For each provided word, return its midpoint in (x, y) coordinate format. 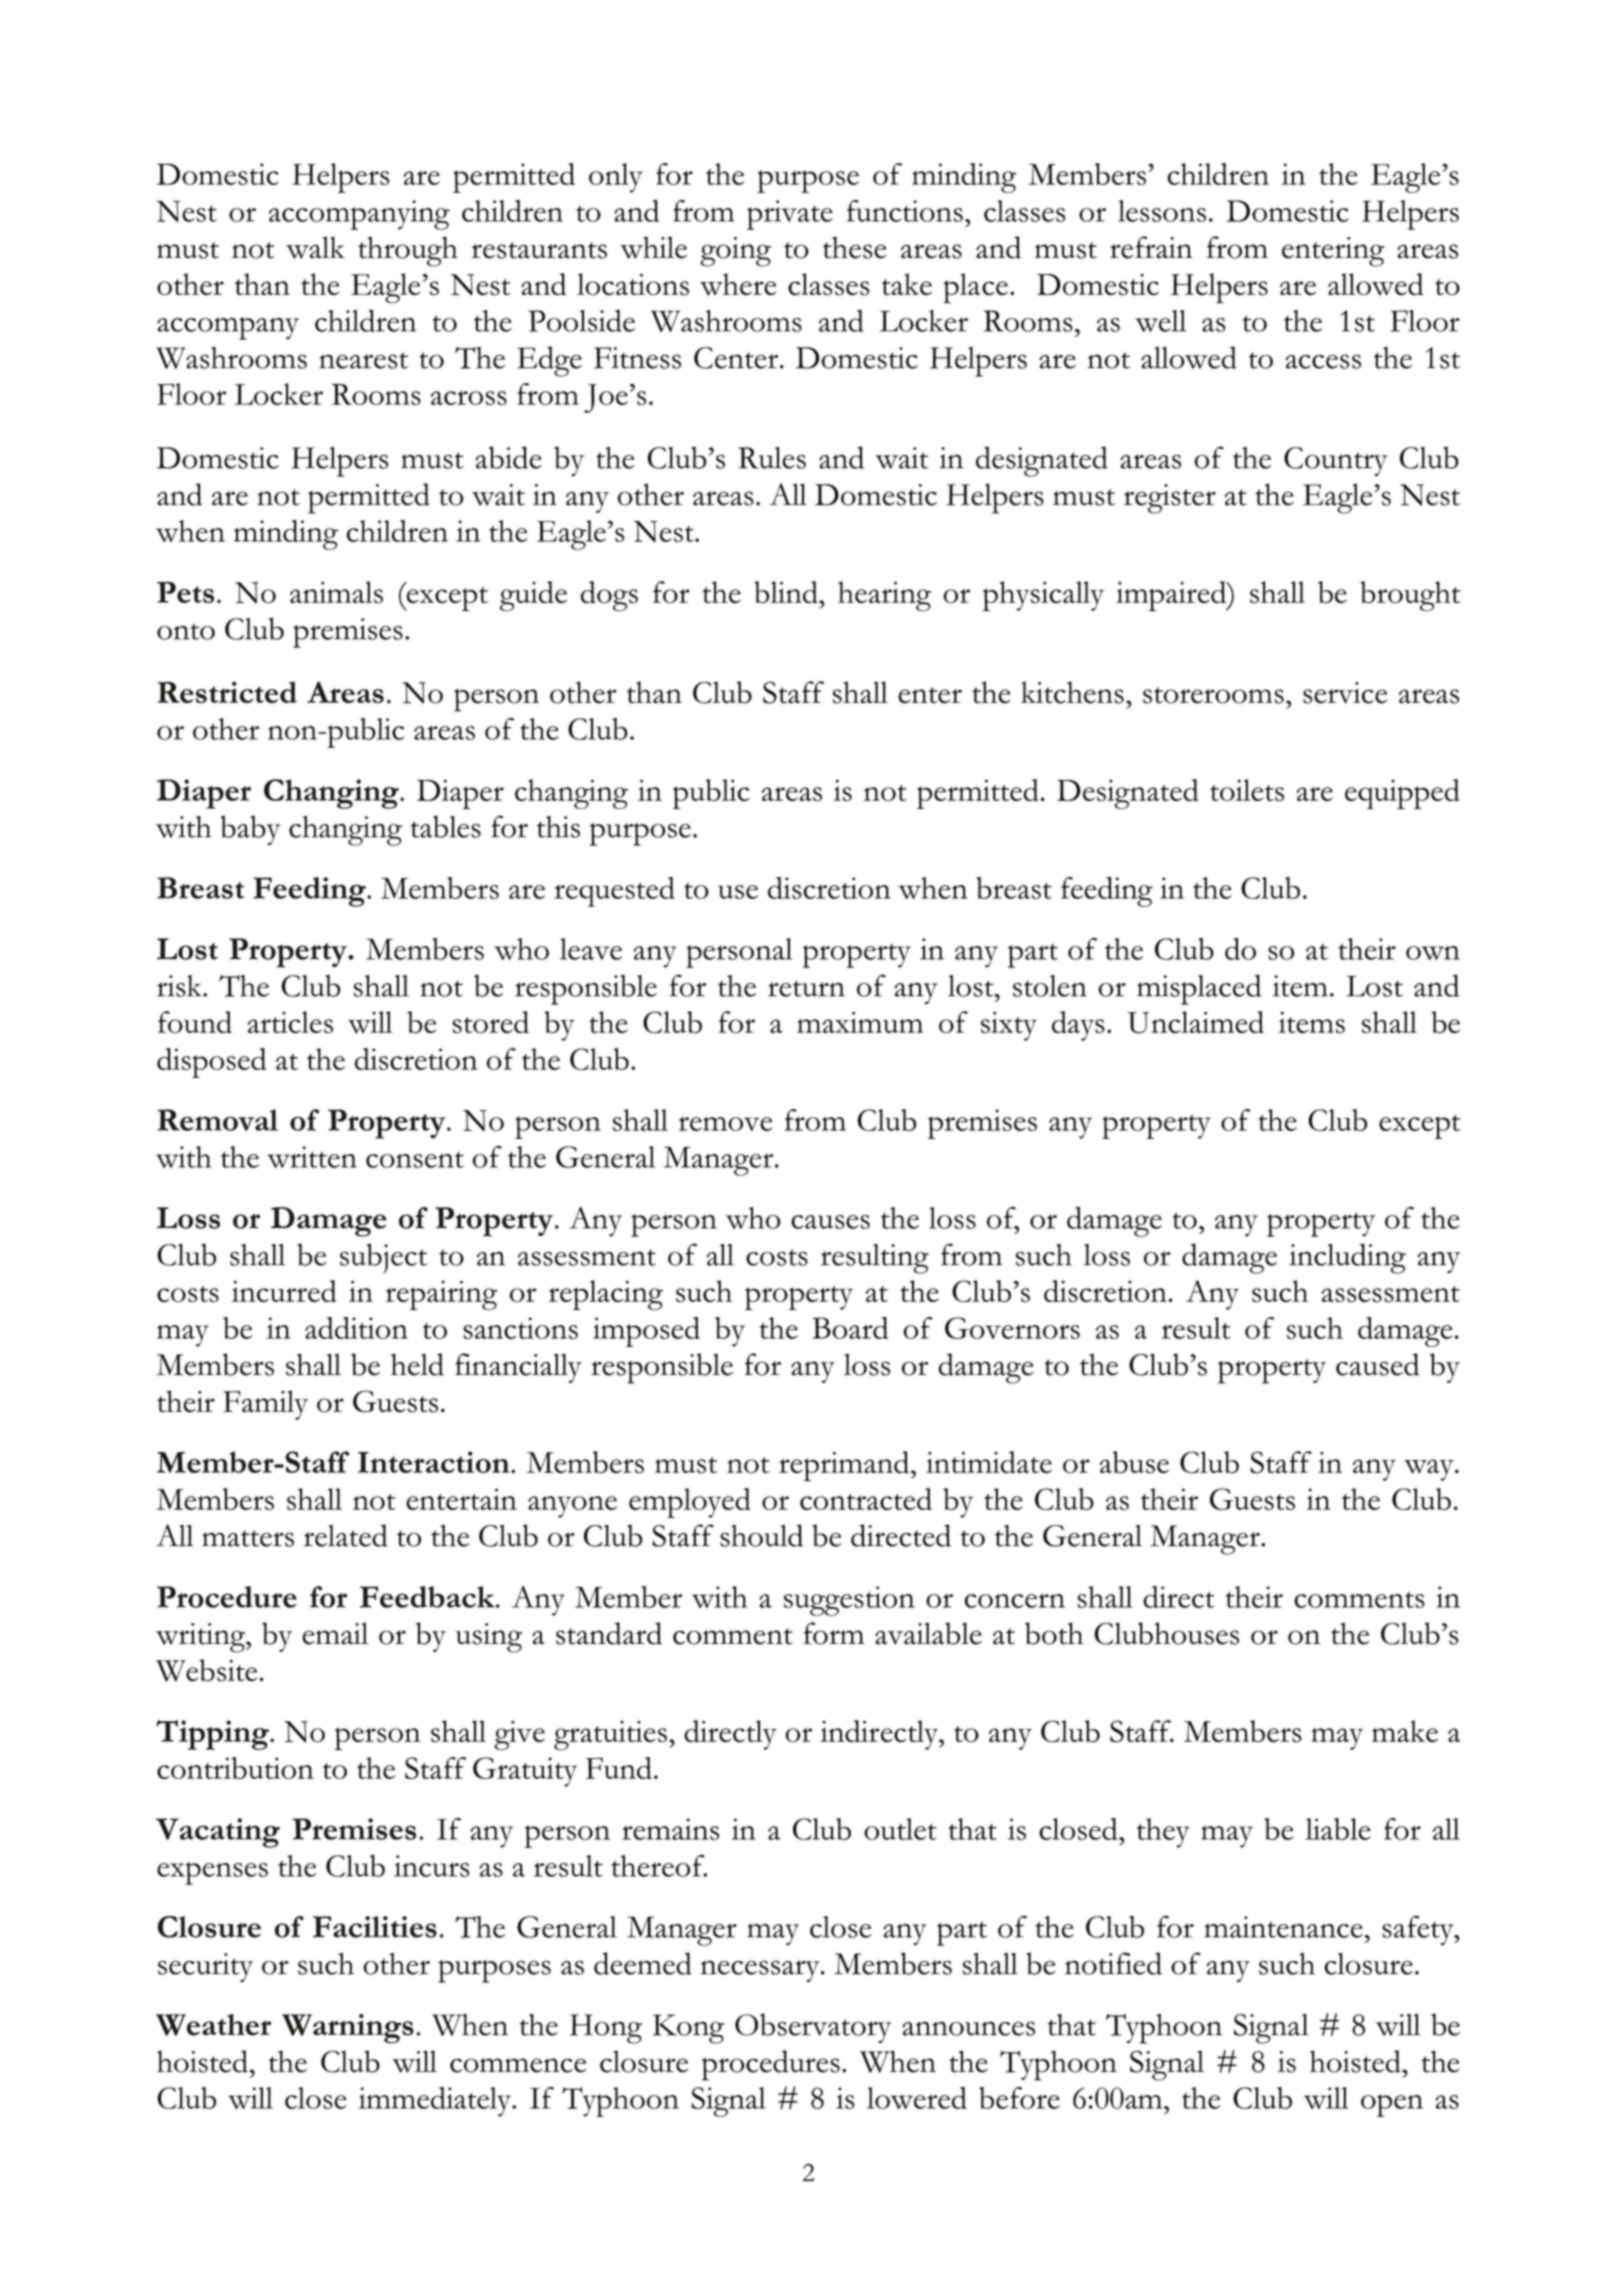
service (1345, 693)
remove (726, 1124)
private (790, 215)
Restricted (227, 692)
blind (787, 592)
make (1405, 1731)
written (312, 1157)
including (1347, 1258)
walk (315, 247)
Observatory (813, 2028)
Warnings (348, 2029)
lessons (1162, 211)
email (335, 1633)
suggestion (849, 1601)
